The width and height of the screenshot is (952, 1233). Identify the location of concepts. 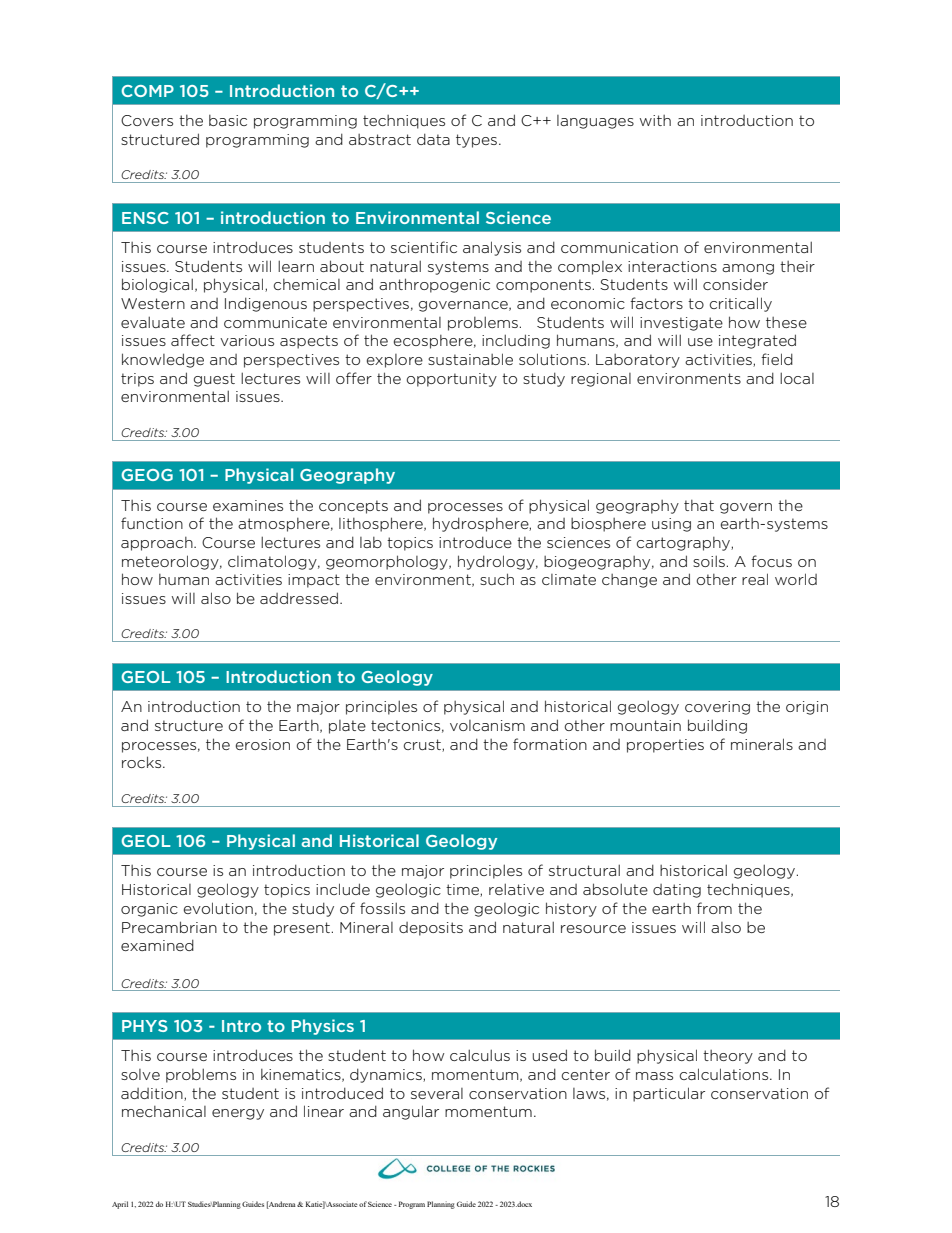
(353, 507).
